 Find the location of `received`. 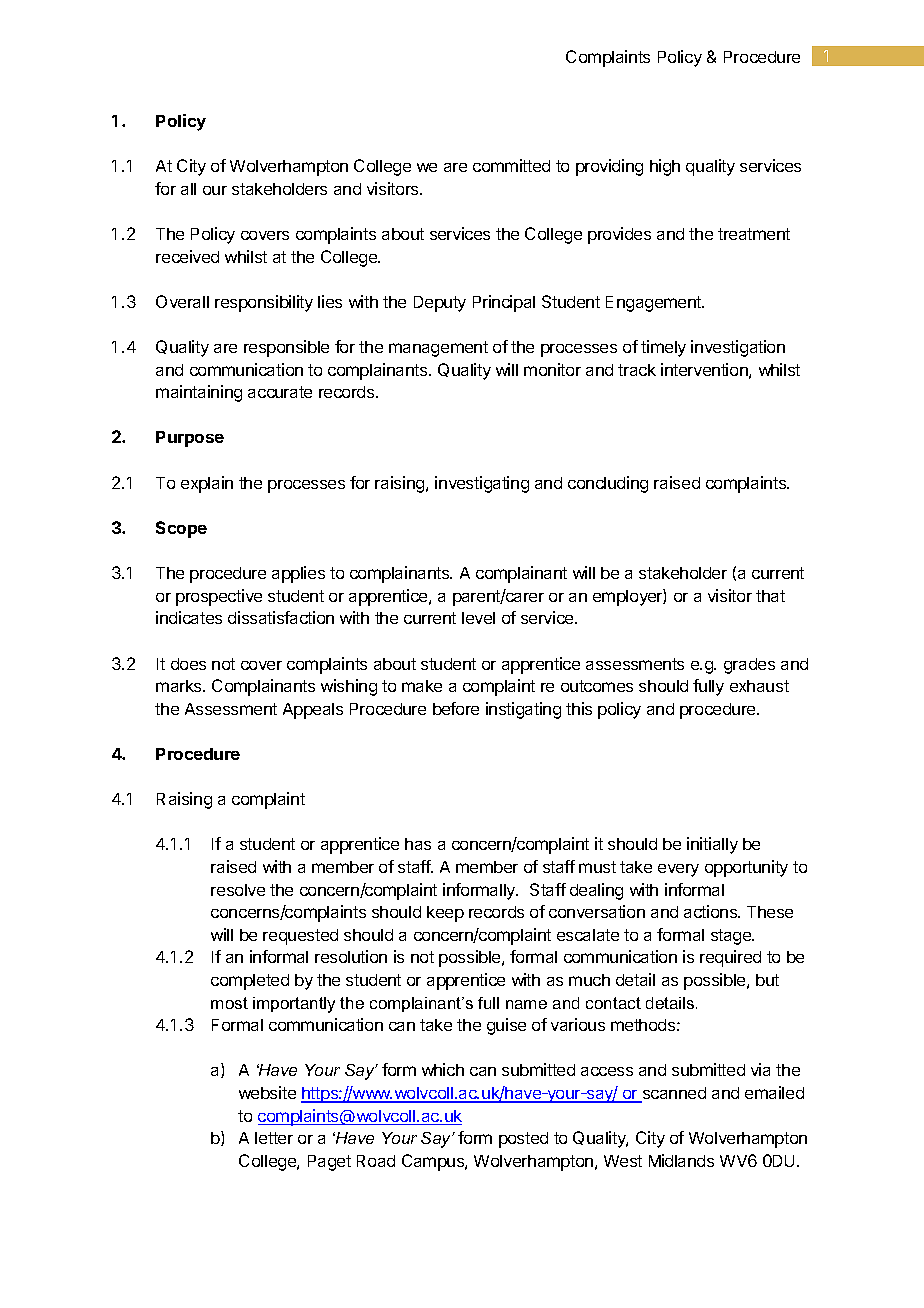

received is located at coordinates (187, 256).
